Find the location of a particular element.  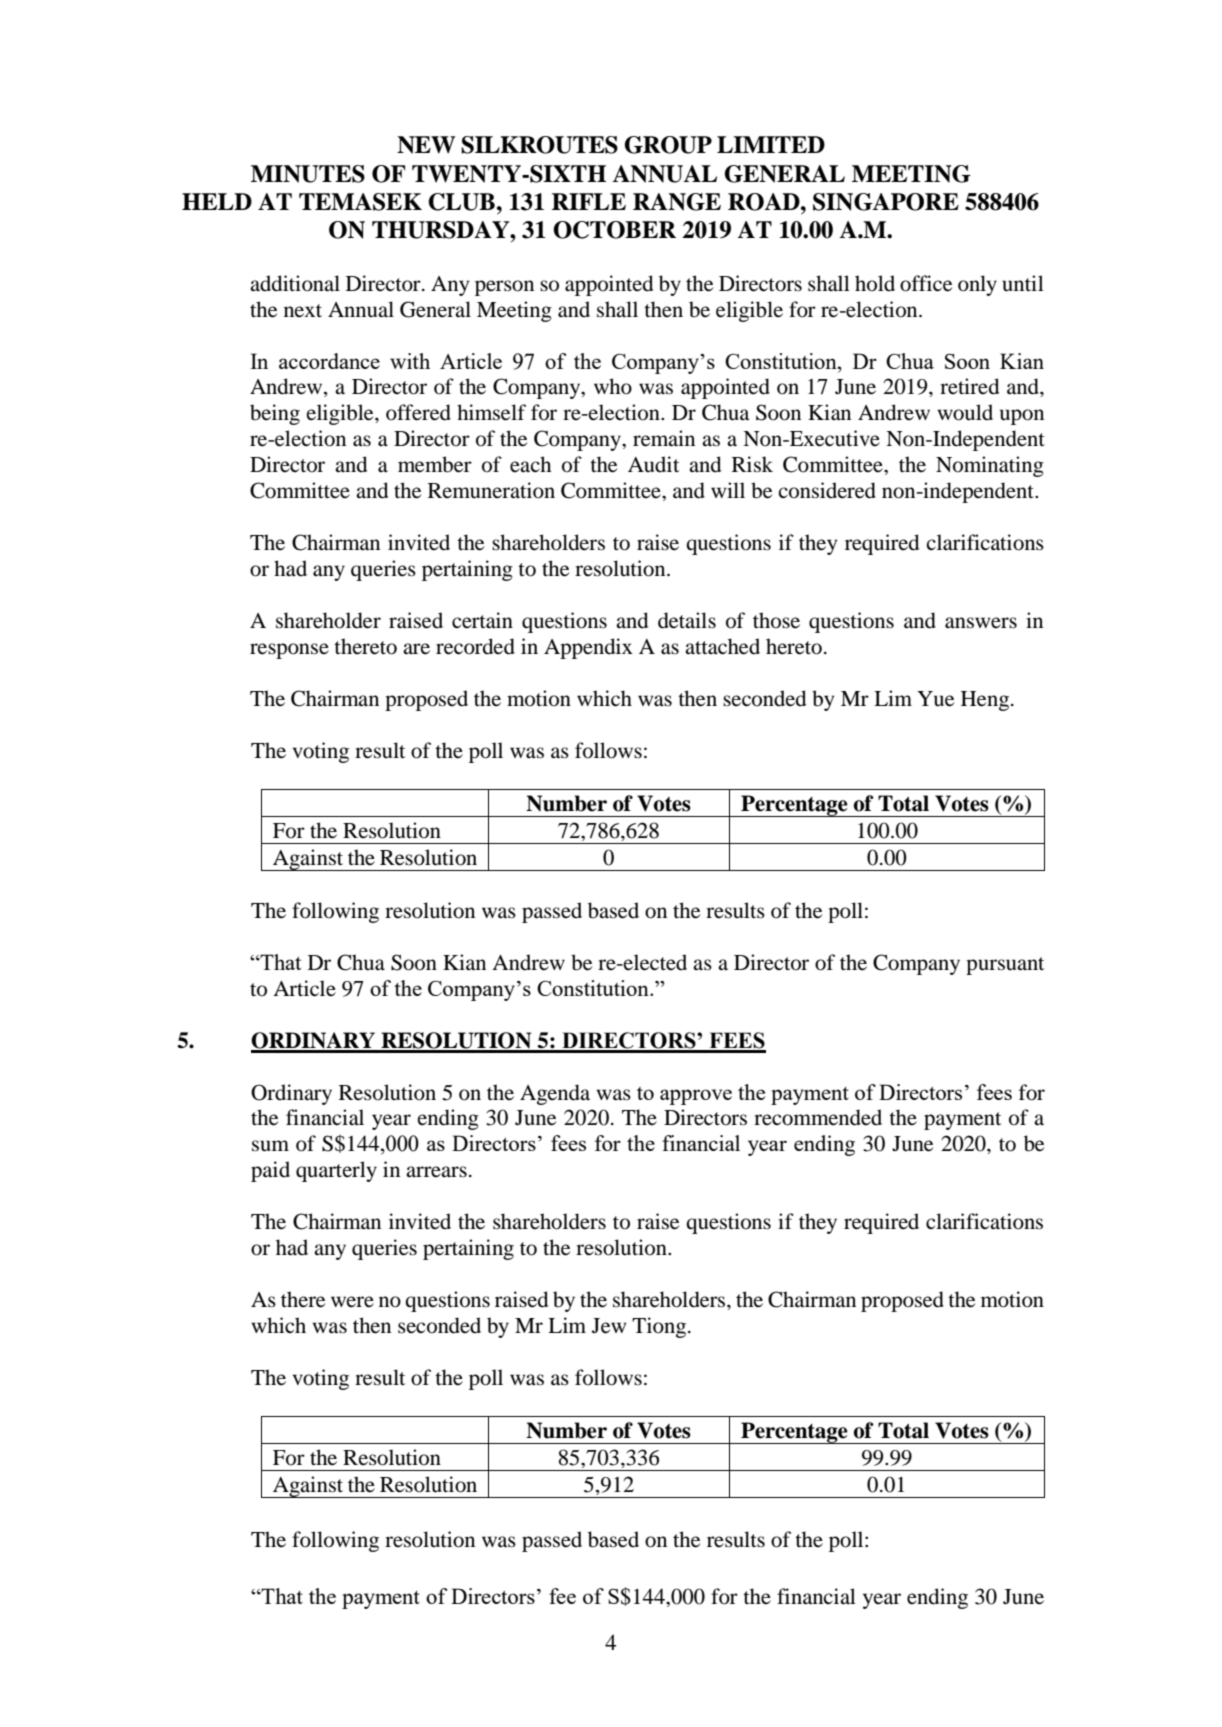

MINUTES is located at coordinates (308, 174).
